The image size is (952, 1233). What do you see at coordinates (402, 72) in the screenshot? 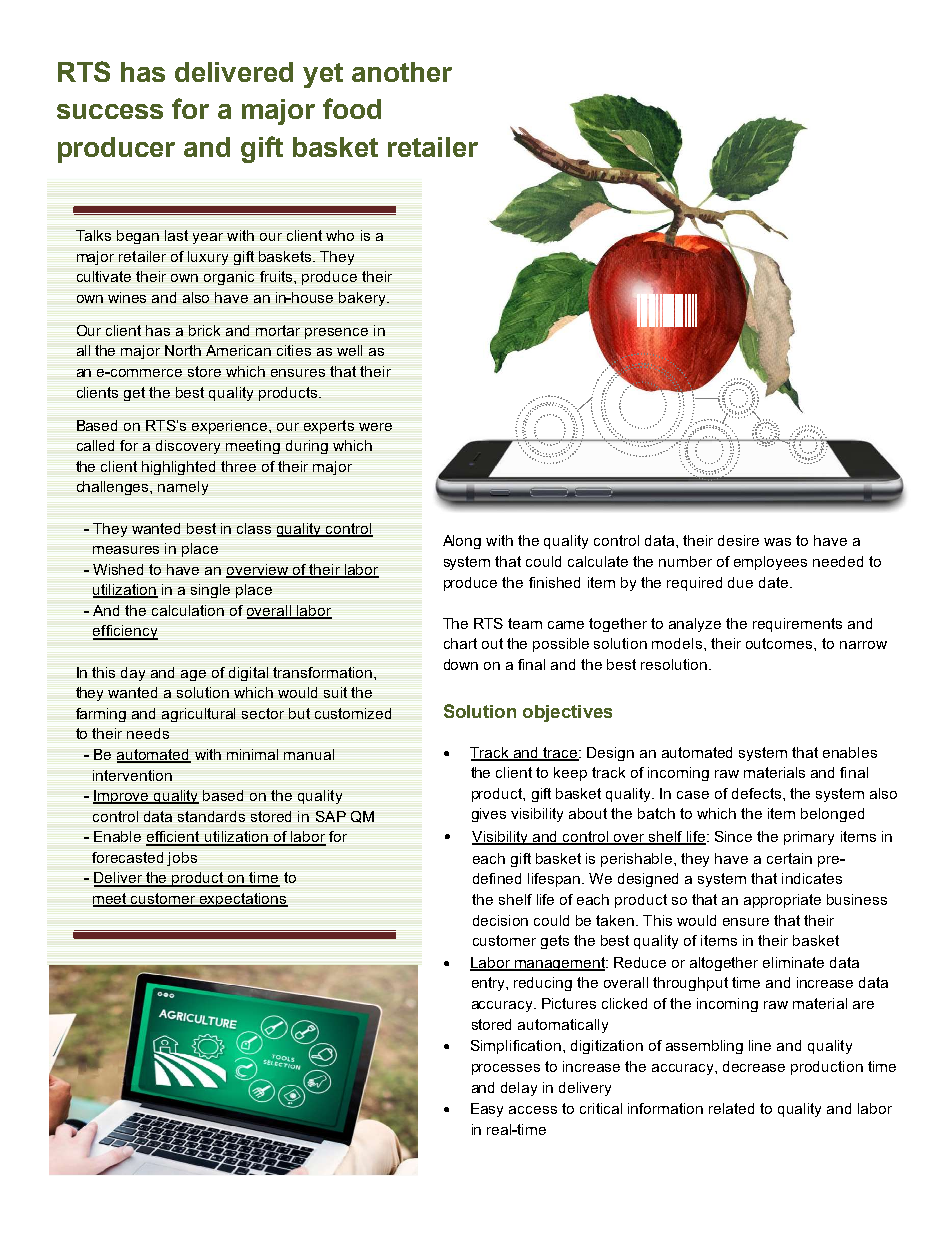
I see `another` at bounding box center [402, 72].
